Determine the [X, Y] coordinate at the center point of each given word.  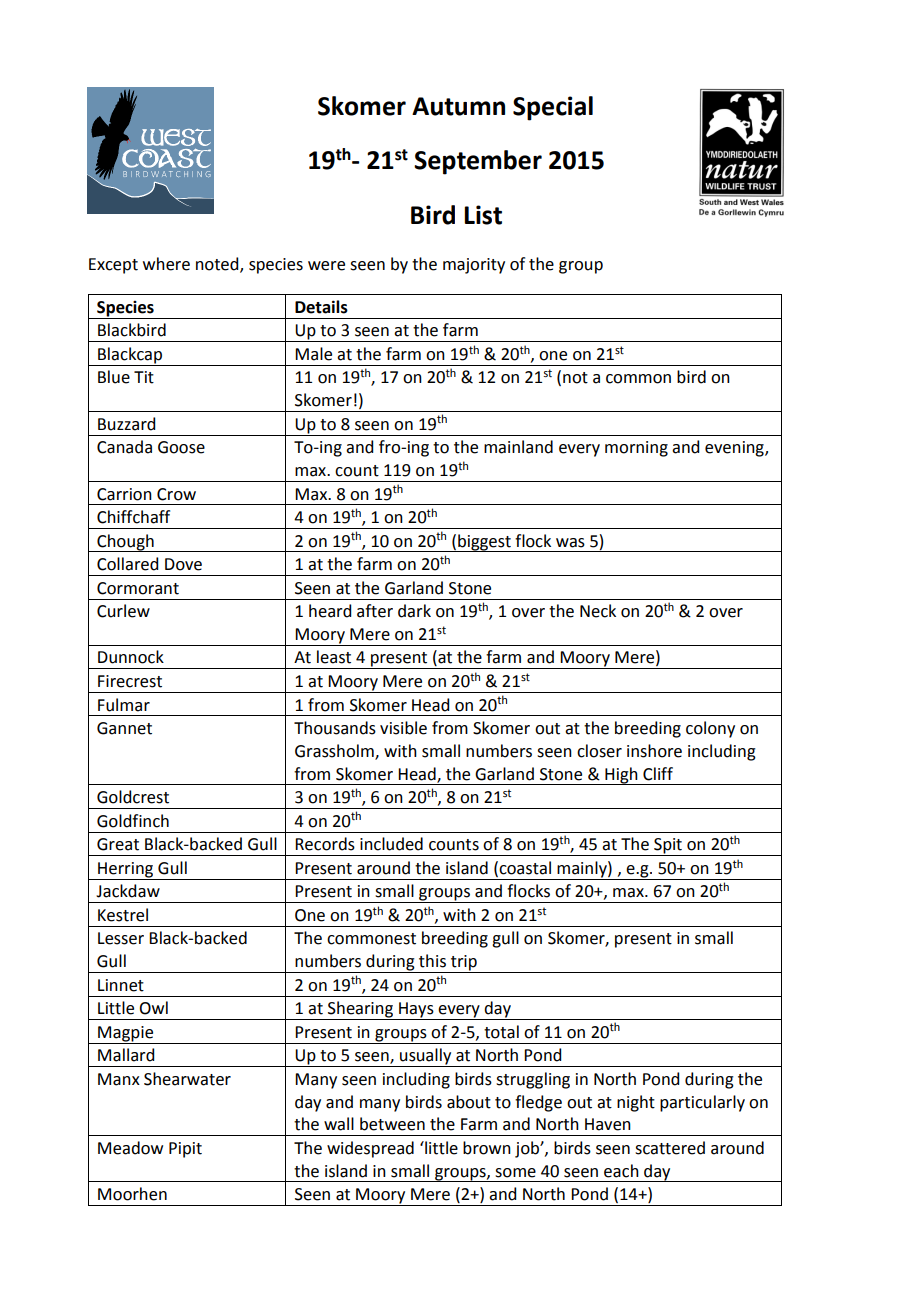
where [166, 264]
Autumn [458, 106]
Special [553, 108]
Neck [598, 611]
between [392, 1124]
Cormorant [138, 588]
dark [414, 611]
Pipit [185, 1150]
